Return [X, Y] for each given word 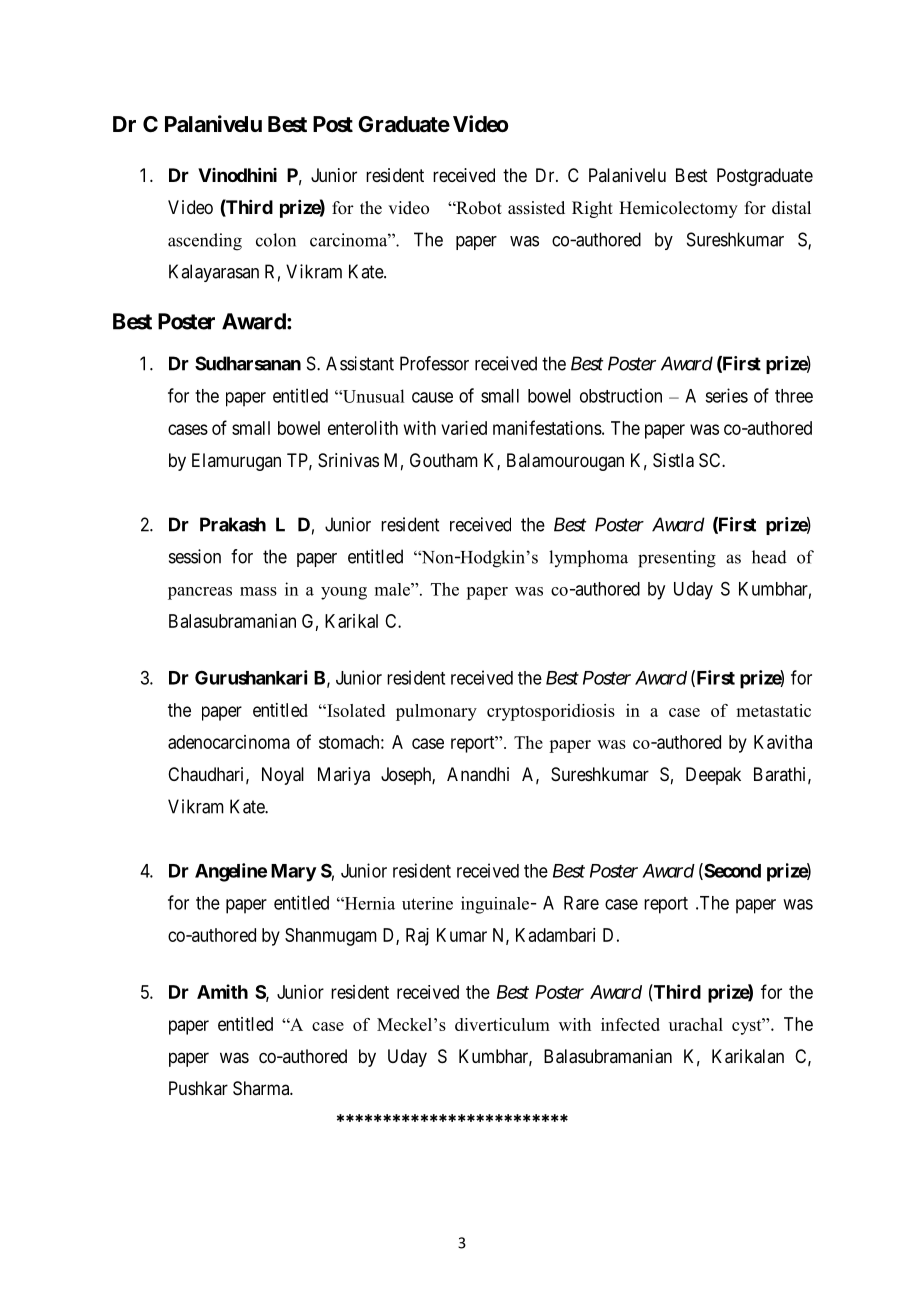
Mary [294, 873]
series [726, 395]
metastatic [773, 710]
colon [276, 240]
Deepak [713, 776]
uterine [427, 903]
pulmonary [436, 712]
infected [630, 1024]
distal [791, 208]
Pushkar [198, 1088]
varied [464, 428]
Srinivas [348, 460]
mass [258, 591]
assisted [536, 208]
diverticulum [502, 1024]
